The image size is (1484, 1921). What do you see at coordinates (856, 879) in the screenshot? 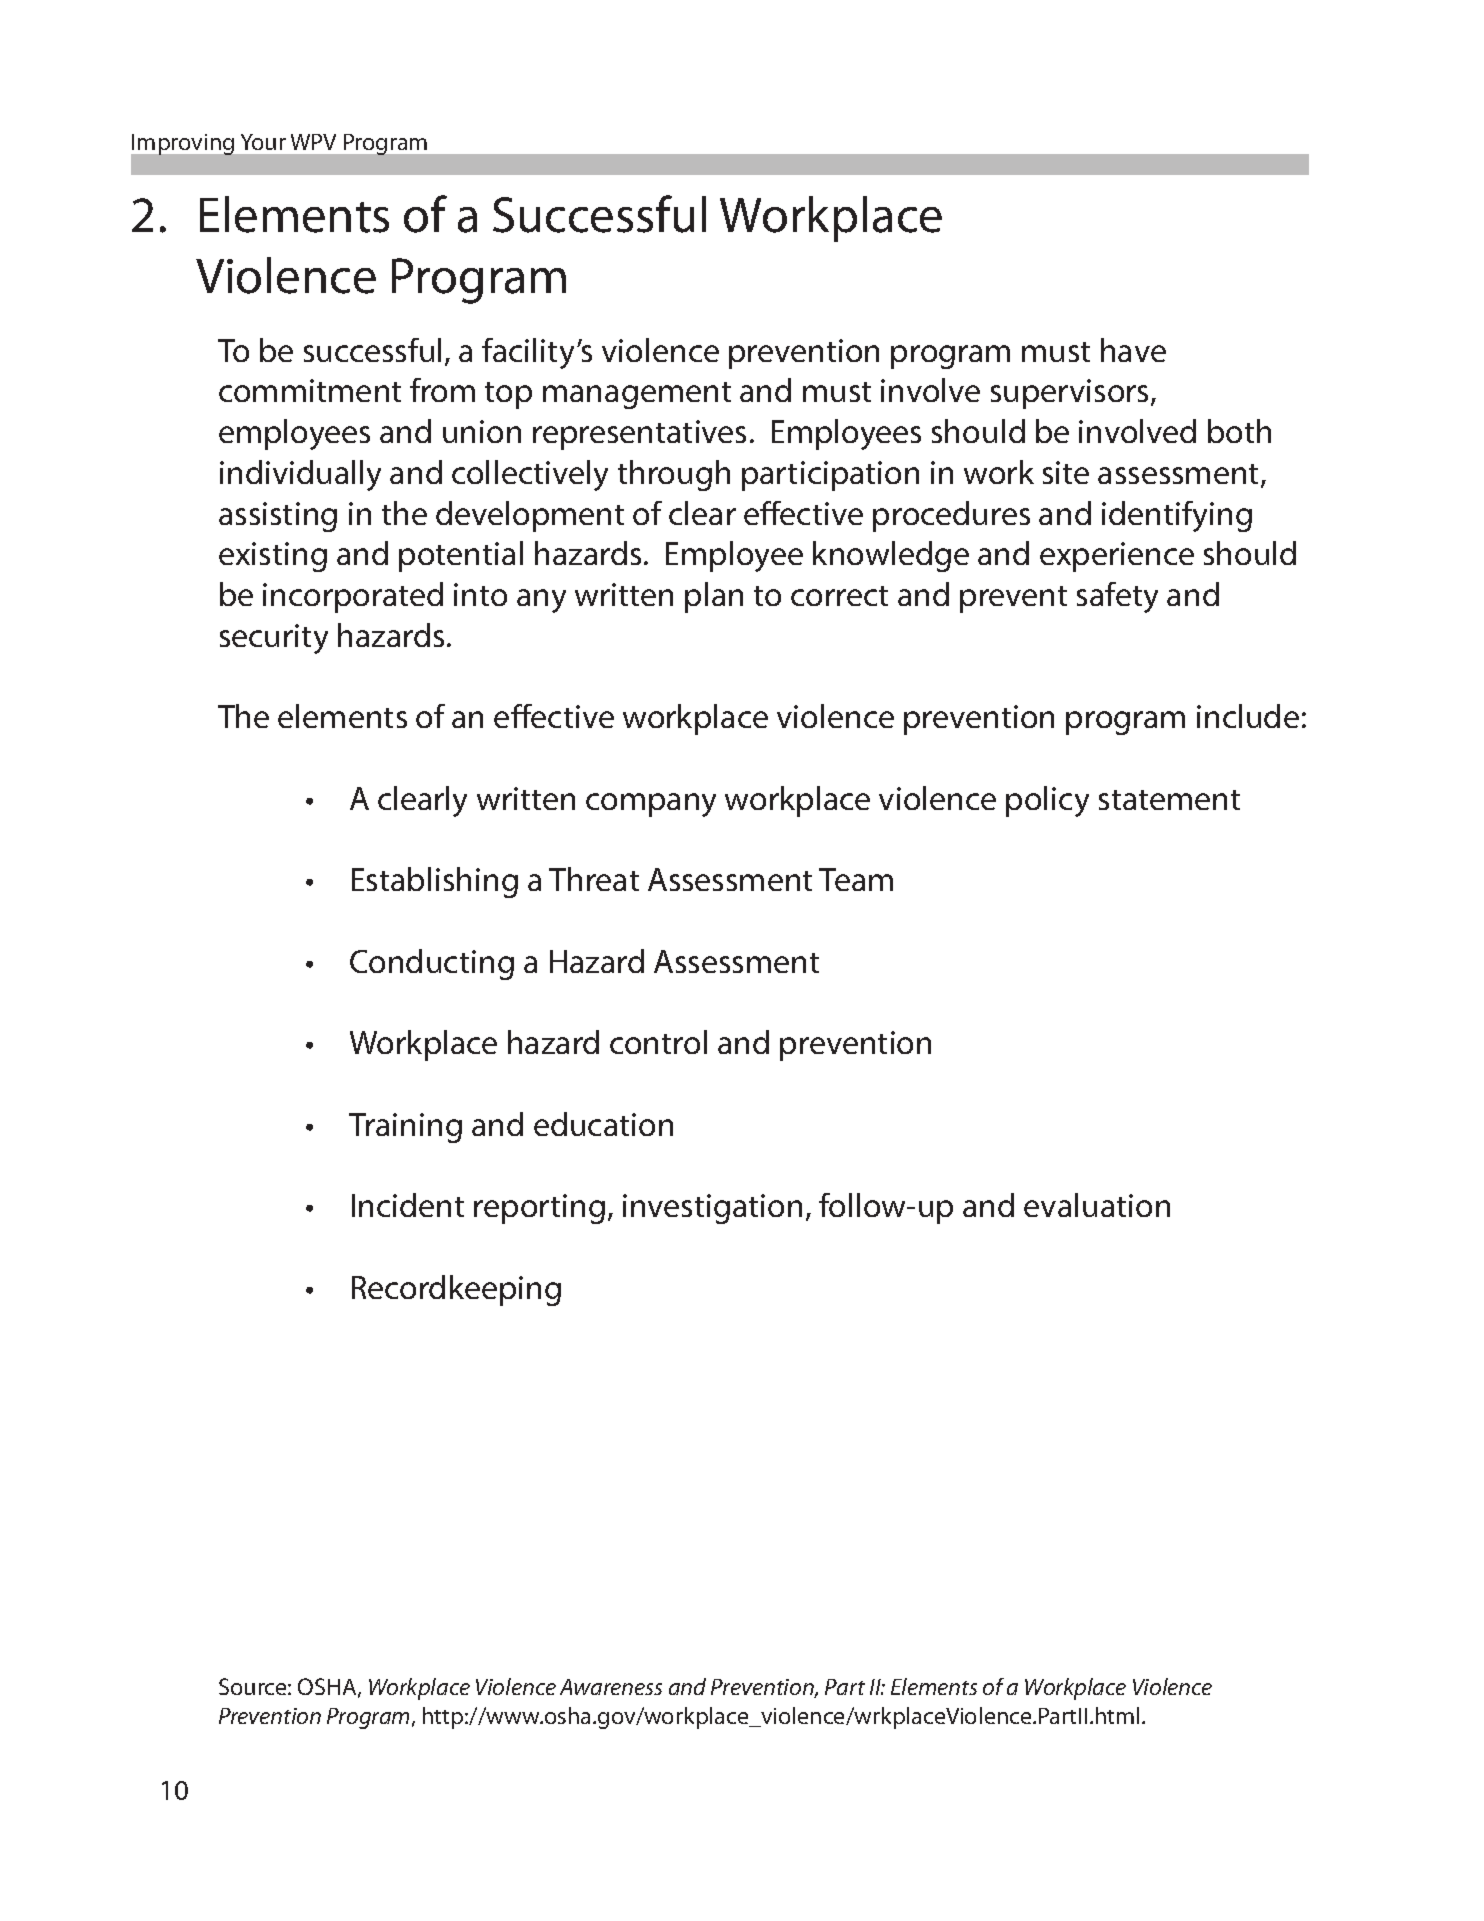
I see `Team` at bounding box center [856, 879].
